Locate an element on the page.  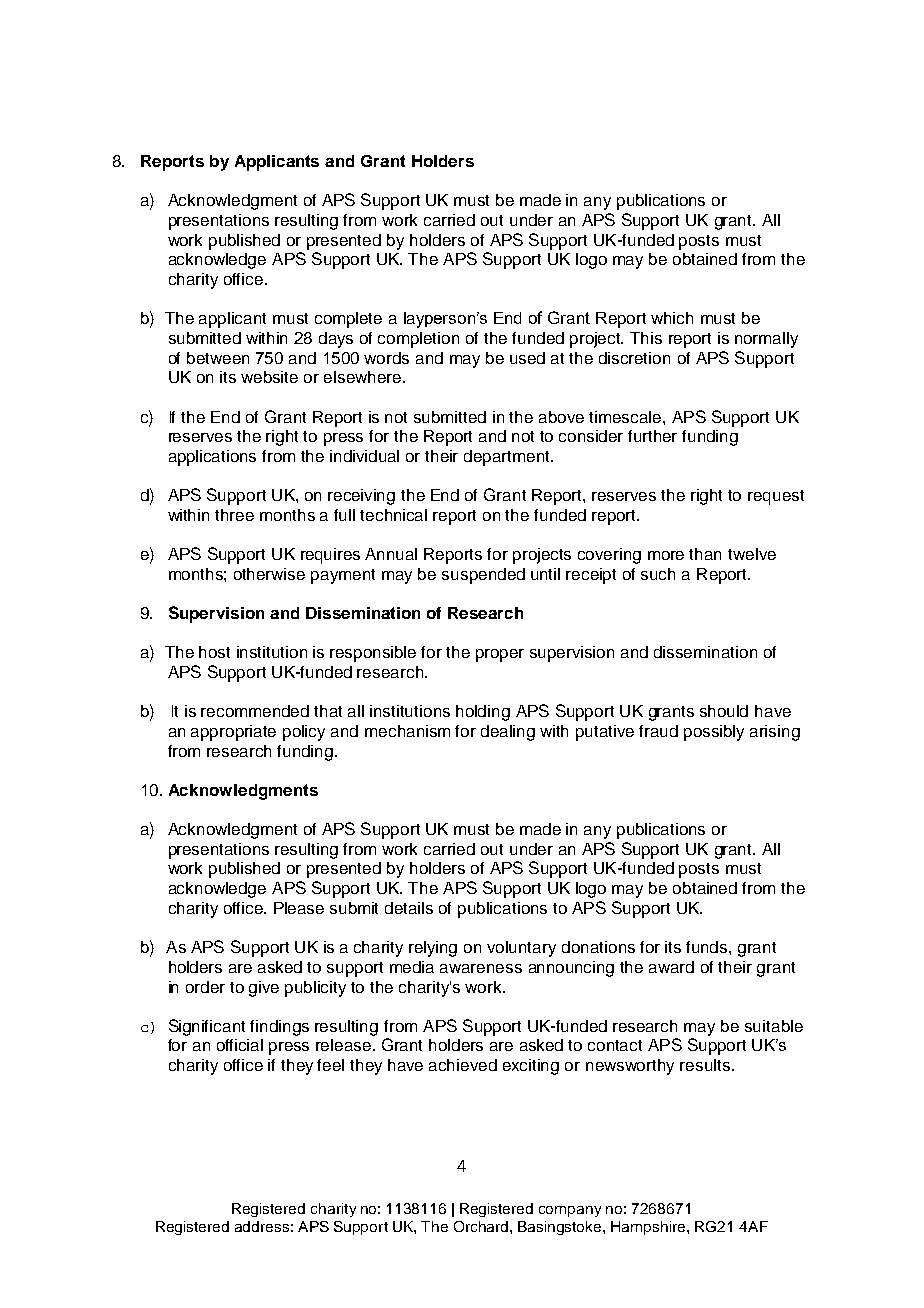
used is located at coordinates (527, 358).
